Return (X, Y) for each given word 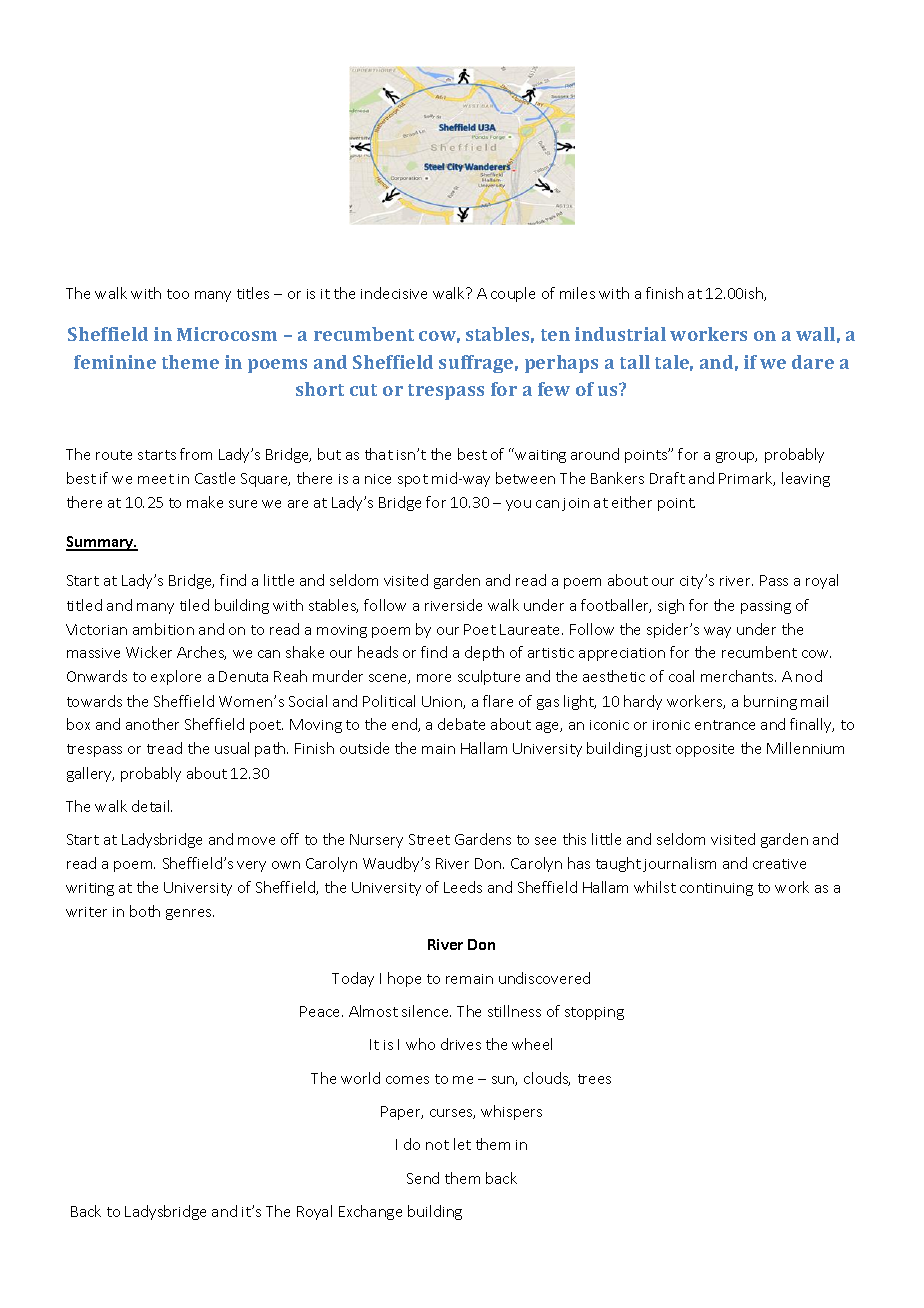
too (178, 294)
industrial (620, 334)
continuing (716, 889)
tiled (194, 605)
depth (484, 653)
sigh (671, 606)
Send (423, 1178)
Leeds (463, 887)
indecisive (394, 293)
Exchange (370, 1212)
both (145, 911)
